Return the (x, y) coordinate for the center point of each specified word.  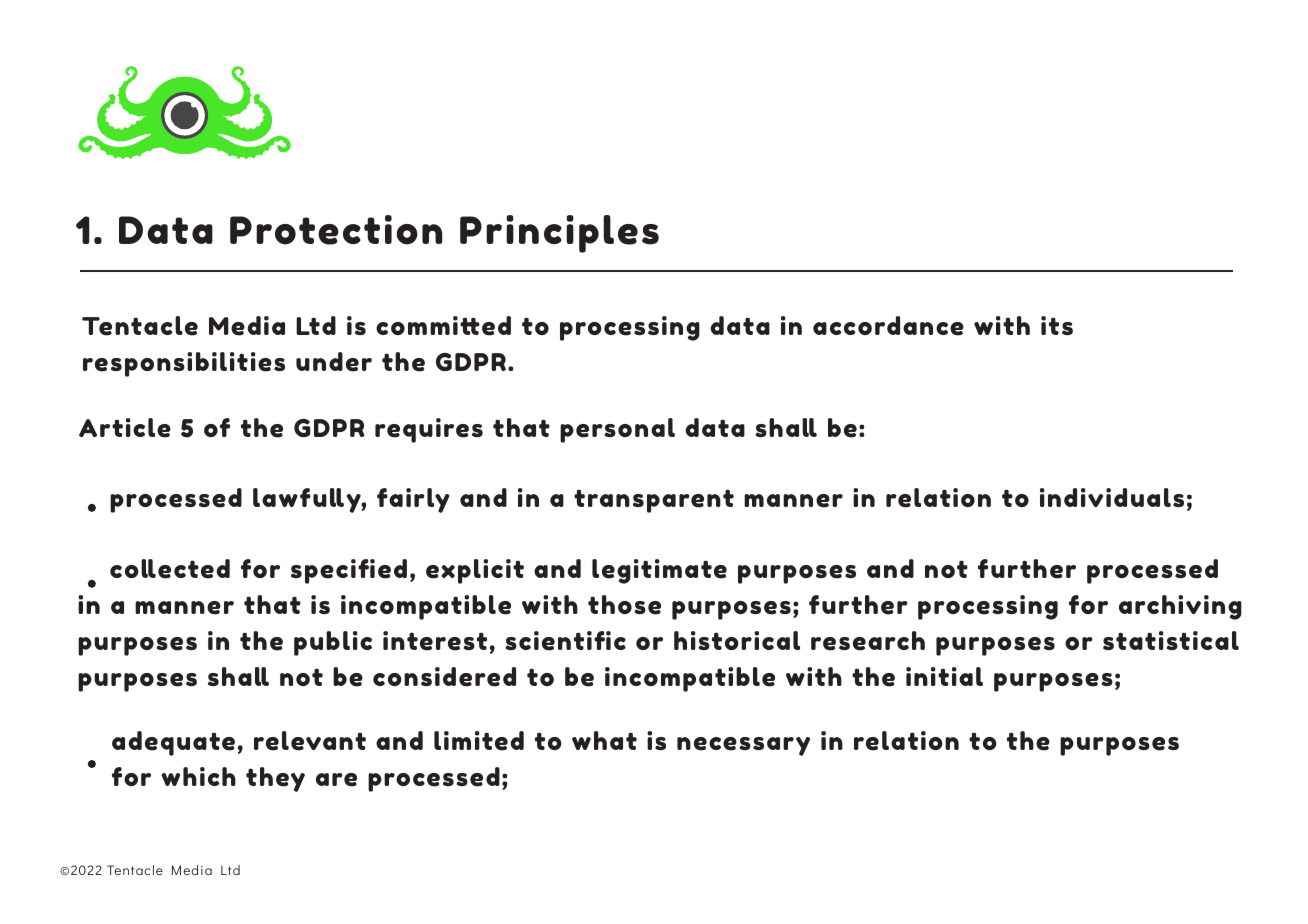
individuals (1112, 497)
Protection (336, 230)
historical (737, 640)
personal (617, 430)
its (1057, 325)
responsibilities (184, 364)
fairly (413, 500)
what (604, 740)
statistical (1171, 640)
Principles (559, 234)
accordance (888, 326)
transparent (654, 501)
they (275, 779)
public (333, 643)
